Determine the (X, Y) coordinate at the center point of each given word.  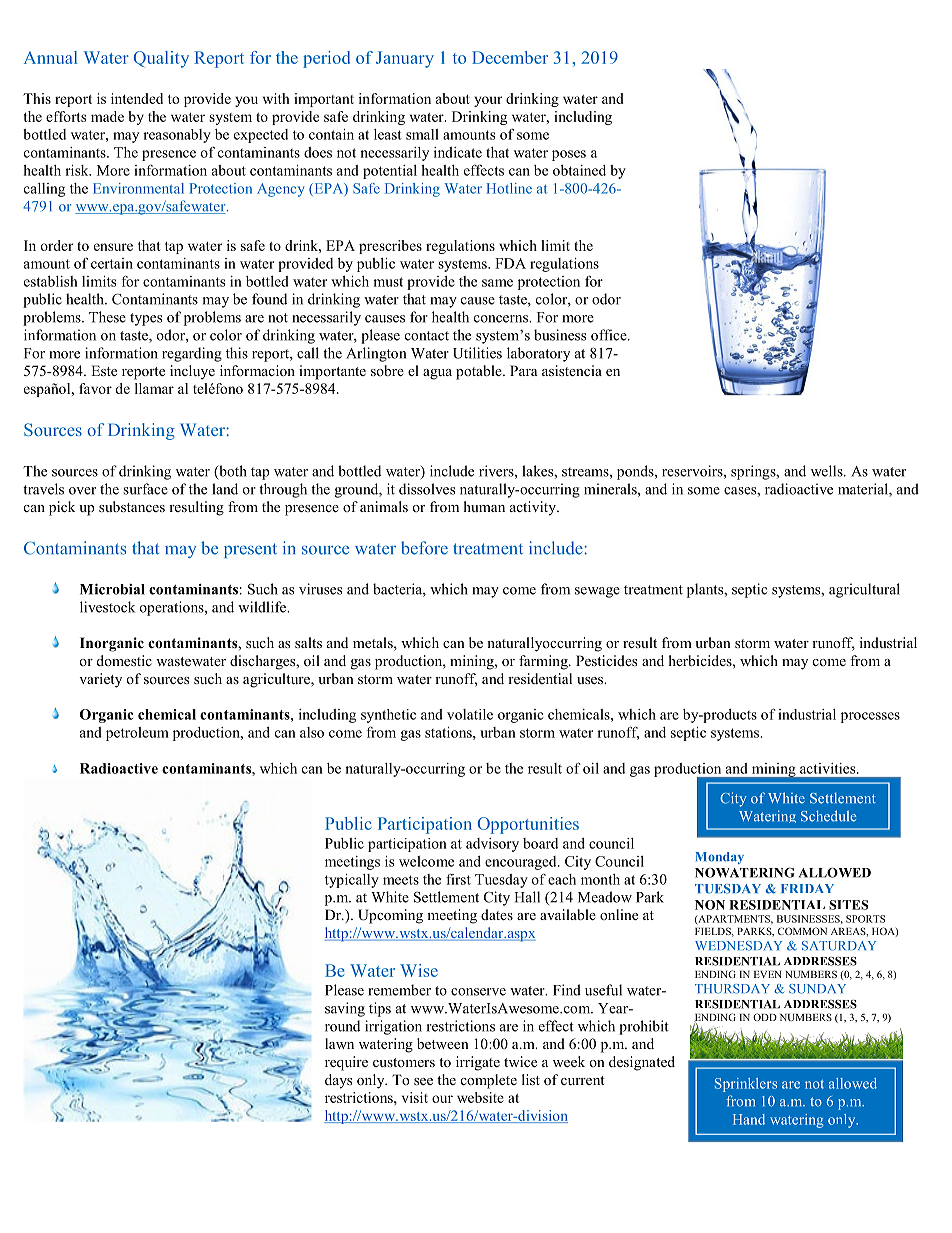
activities (829, 768)
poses (569, 155)
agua (437, 374)
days (338, 1081)
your (488, 101)
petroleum (137, 734)
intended (137, 98)
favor (95, 388)
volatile (470, 714)
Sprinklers (746, 1085)
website (480, 1097)
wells (828, 471)
